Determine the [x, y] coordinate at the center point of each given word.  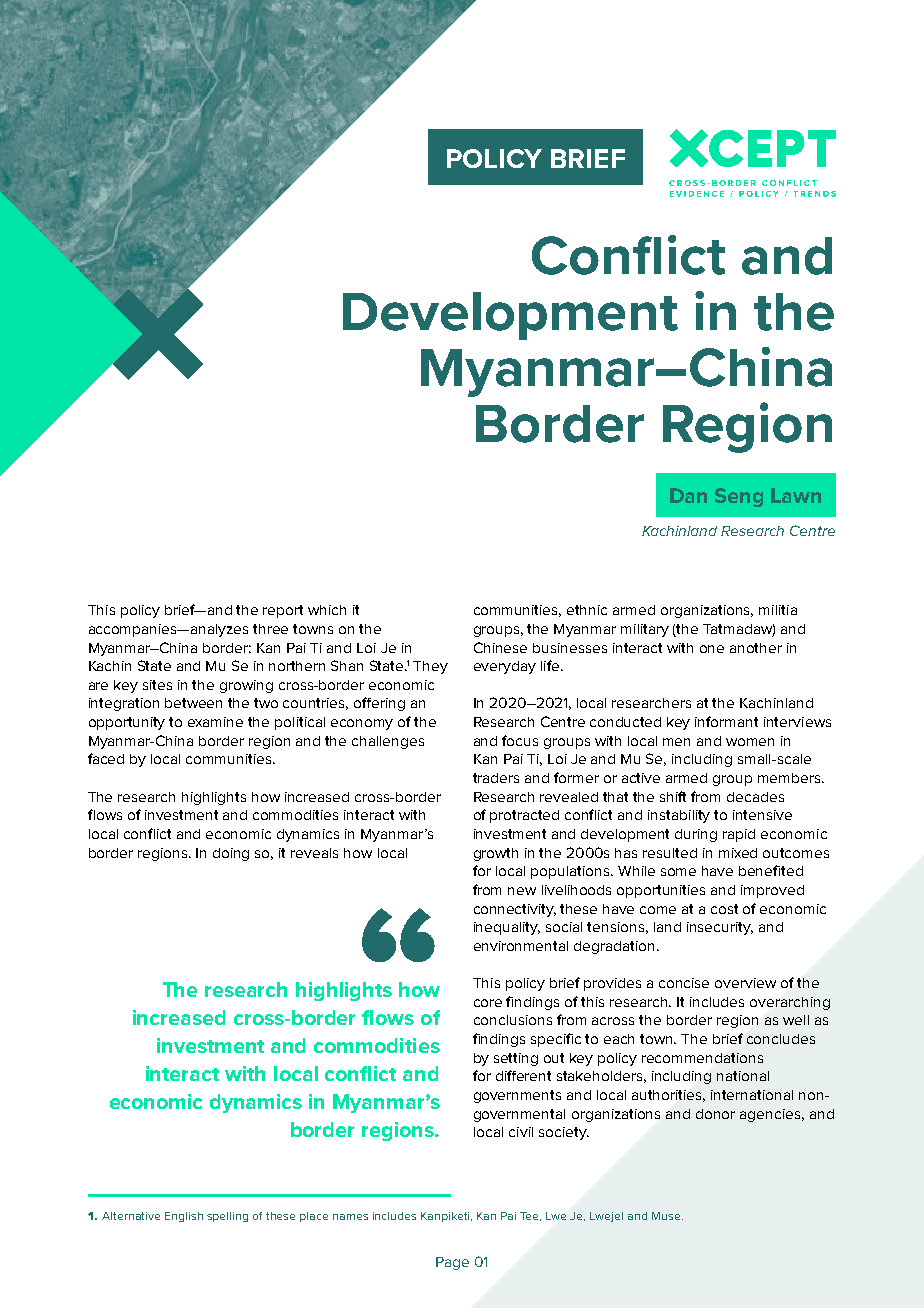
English [184, 1217]
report [283, 611]
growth [496, 854]
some [678, 872]
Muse [667, 1216]
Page [452, 1263]
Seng [739, 497]
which [327, 610]
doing [231, 854]
